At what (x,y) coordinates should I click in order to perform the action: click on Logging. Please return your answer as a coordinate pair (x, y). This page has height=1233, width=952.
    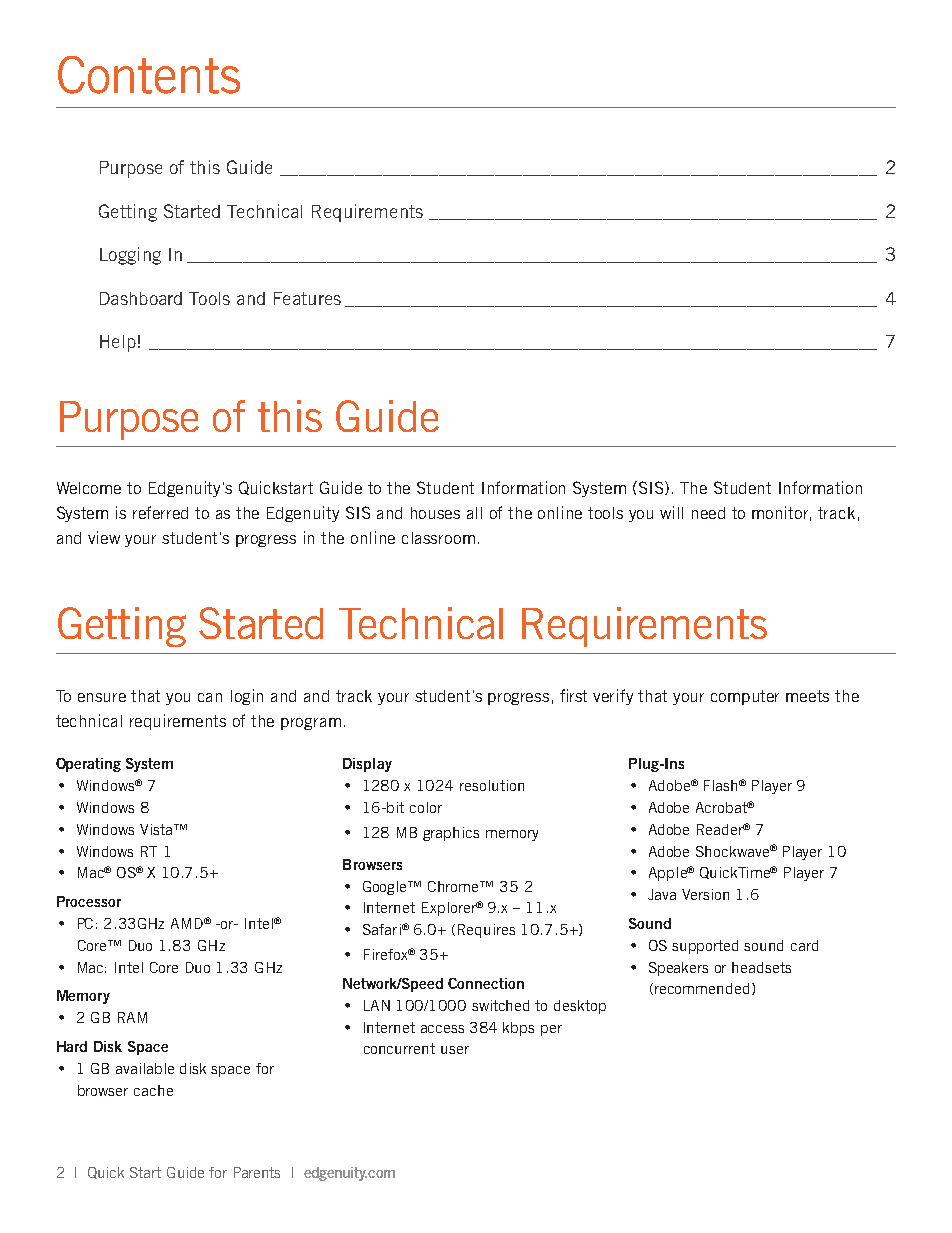
    Looking at the image, I should click on (130, 256).
